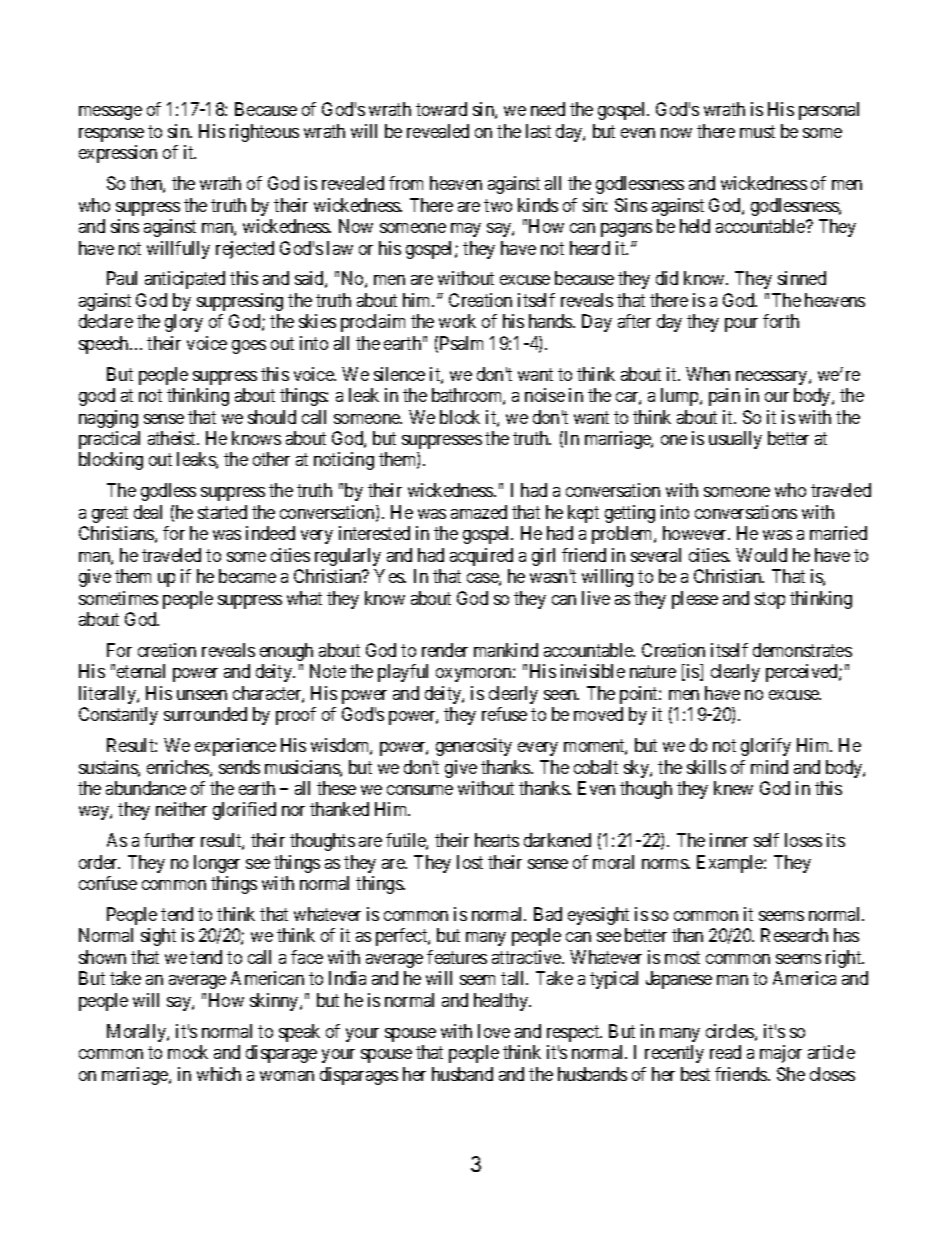 The image size is (952, 1233). I want to click on expression, so click(118, 154).
